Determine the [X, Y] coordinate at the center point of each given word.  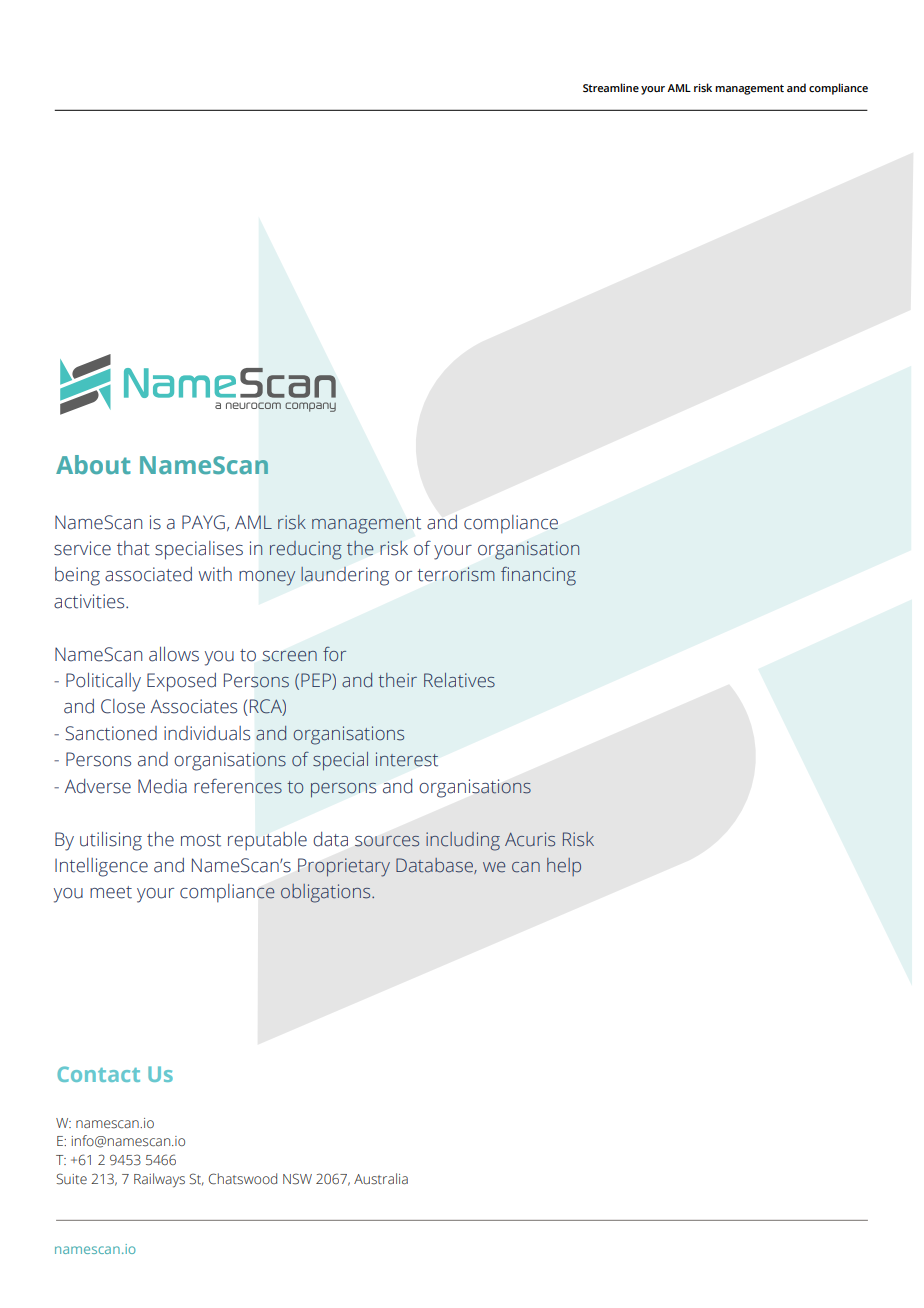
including [463, 841]
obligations [327, 893]
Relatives [459, 680]
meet [111, 892]
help [564, 867]
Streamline [611, 87]
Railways [159, 1180]
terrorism [456, 574]
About [93, 464]
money [267, 578]
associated [148, 574]
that [133, 548]
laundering [345, 576]
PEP [317, 681]
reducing [306, 550]
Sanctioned [111, 733]
